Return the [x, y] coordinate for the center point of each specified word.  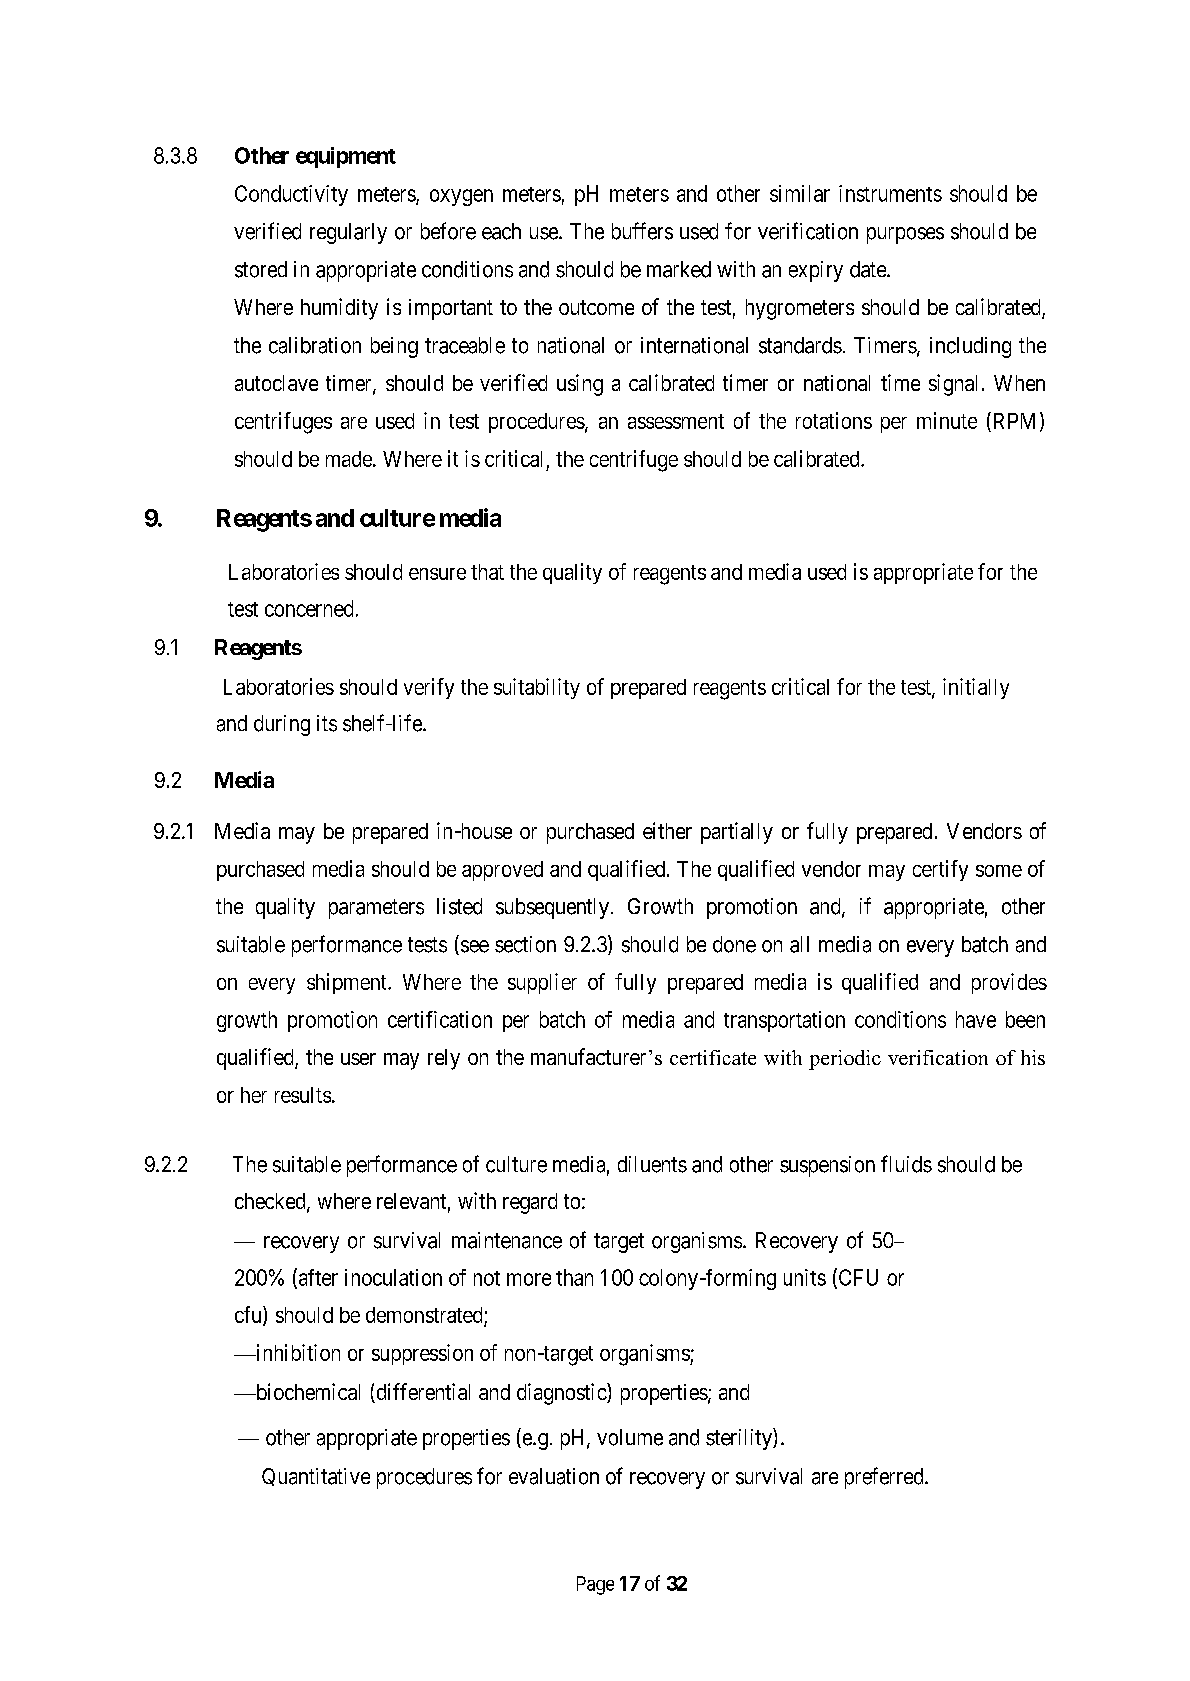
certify [940, 870]
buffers [642, 231]
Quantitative [316, 1477]
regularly [348, 233]
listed [459, 906]
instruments [890, 193]
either [667, 830]
